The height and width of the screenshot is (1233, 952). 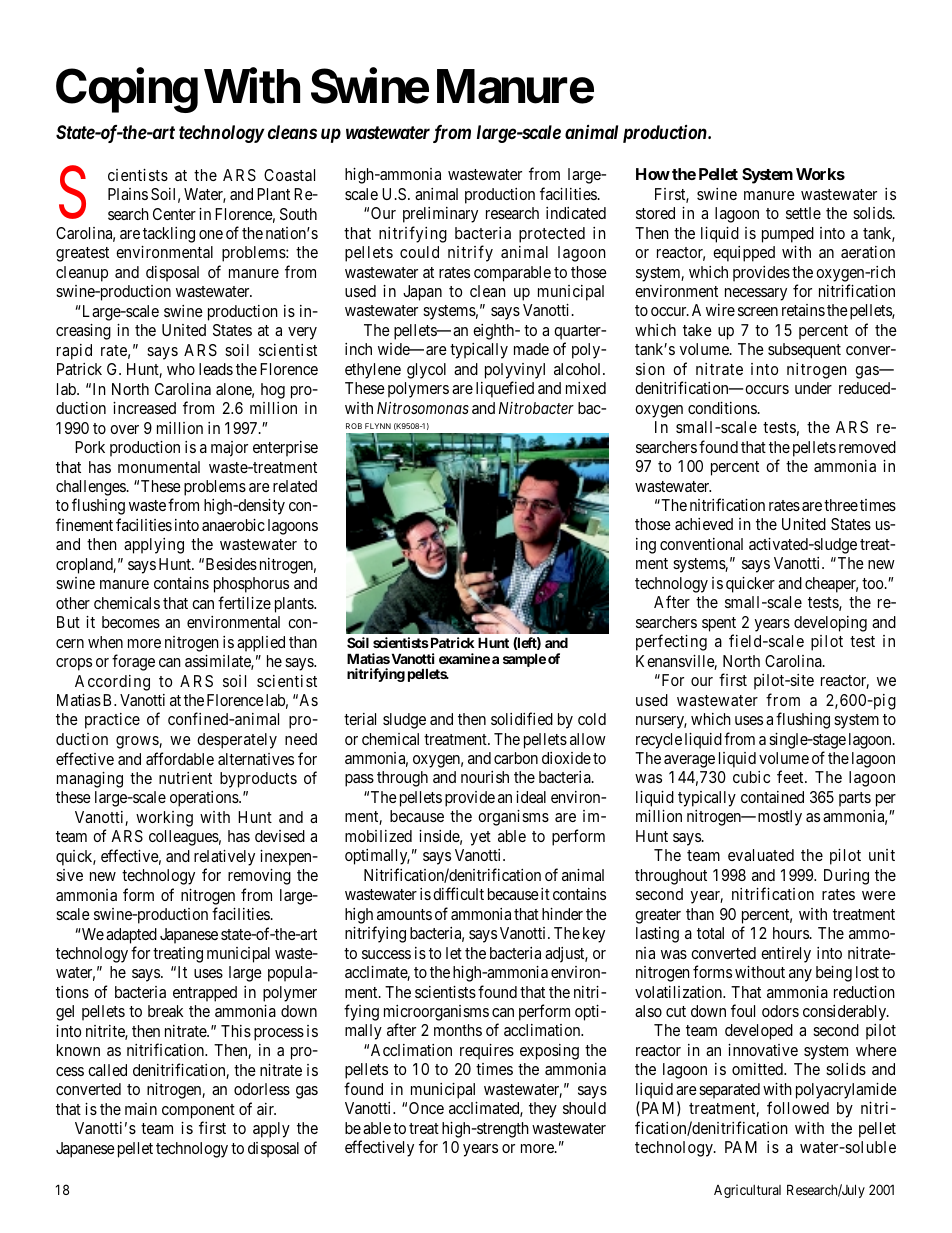 I want to click on three, so click(x=841, y=505).
